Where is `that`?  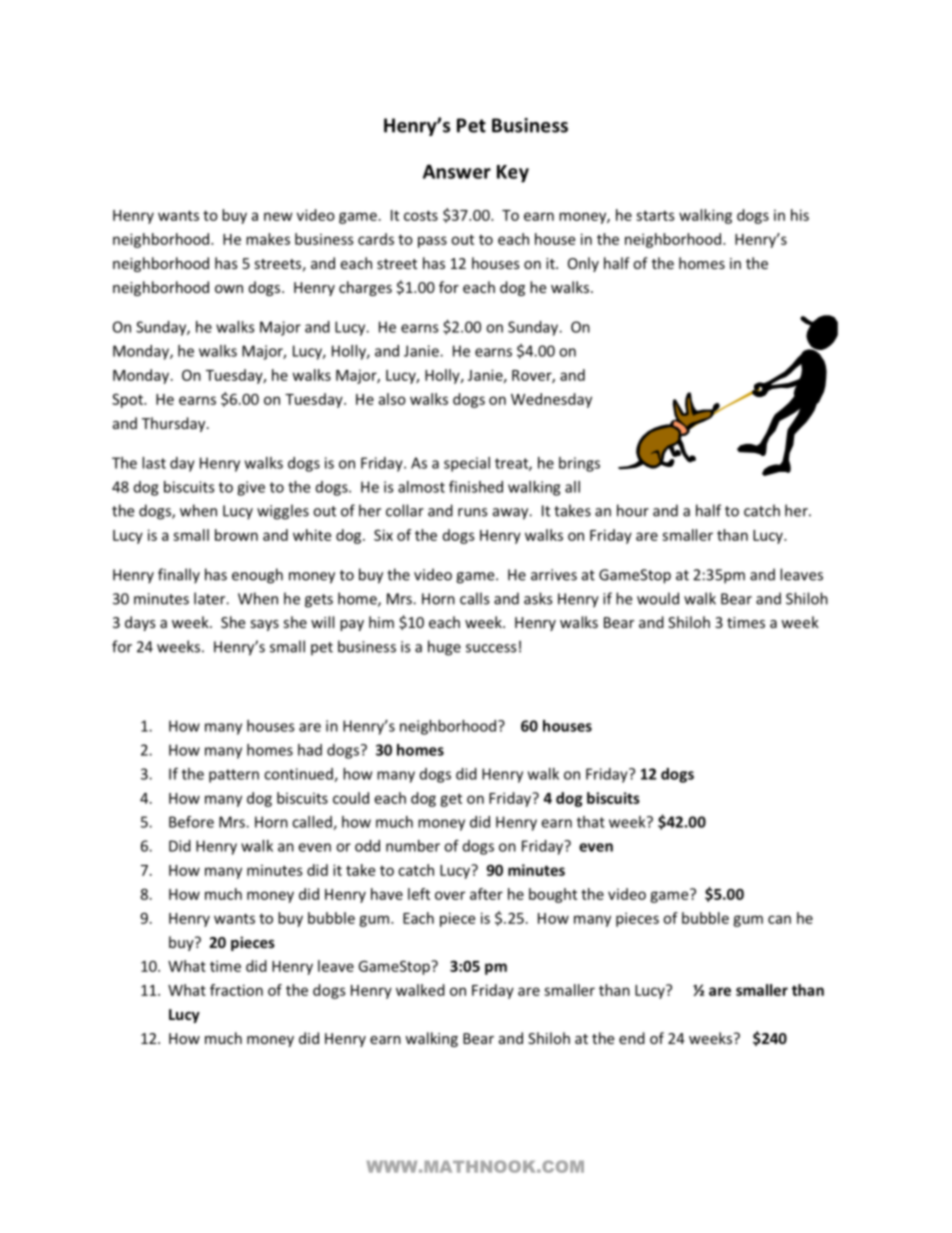 that is located at coordinates (591, 822).
